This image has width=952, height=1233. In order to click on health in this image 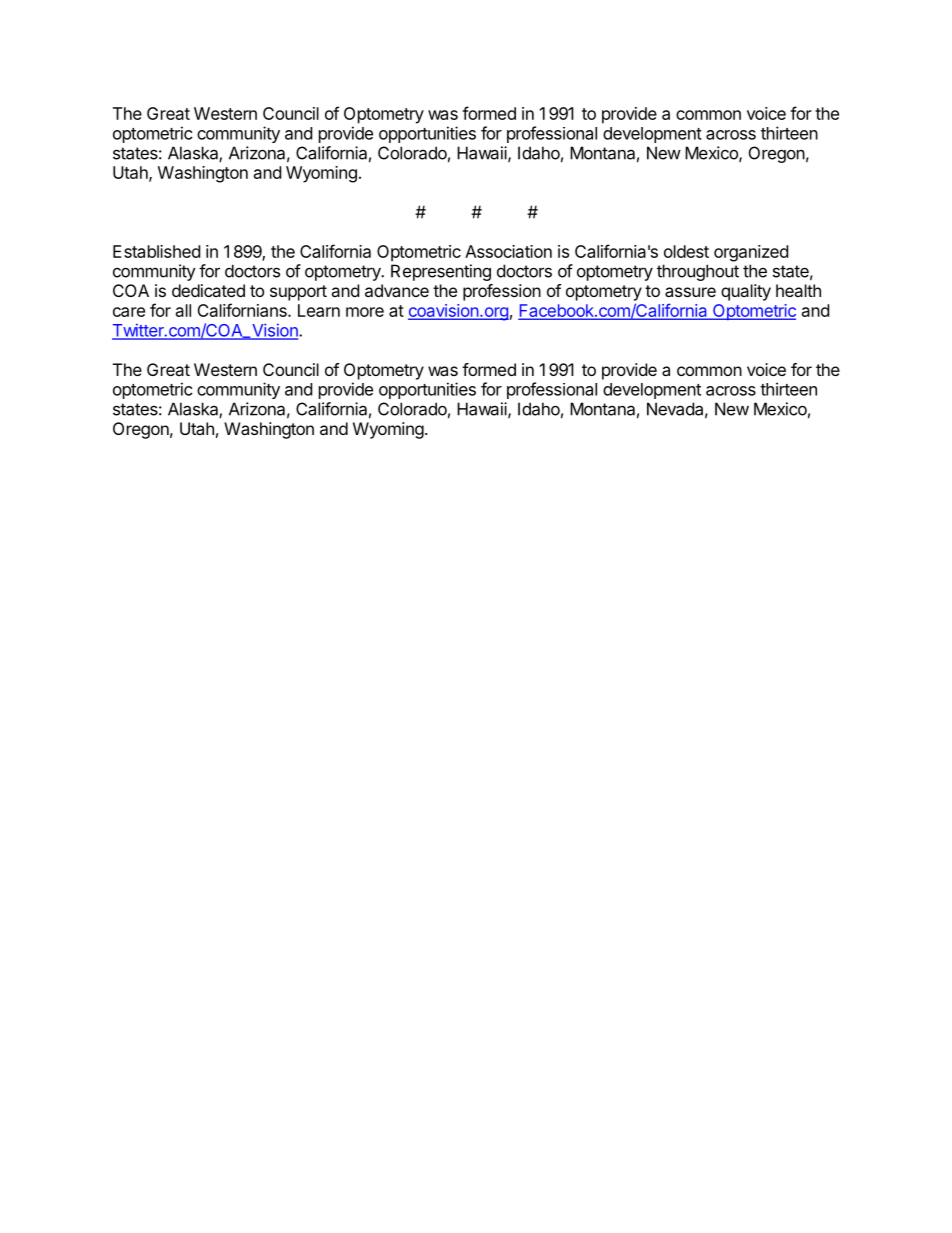, I will do `click(798, 290)`.
